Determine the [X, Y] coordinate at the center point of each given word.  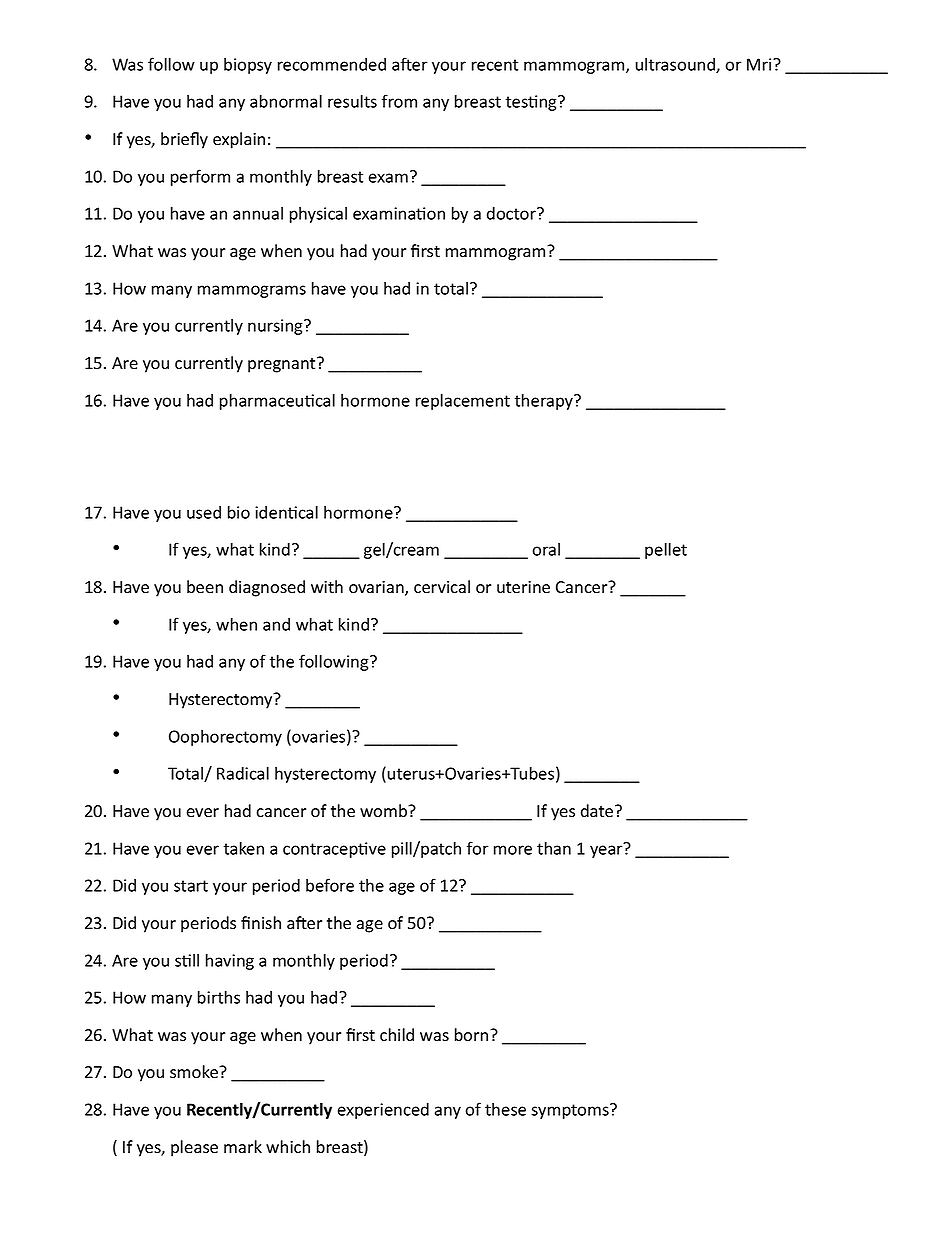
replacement [463, 401]
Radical [243, 773]
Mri [760, 64]
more [513, 850]
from [399, 101]
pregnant [283, 365]
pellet [666, 550]
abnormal [286, 101]
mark [243, 1147]
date [598, 811]
